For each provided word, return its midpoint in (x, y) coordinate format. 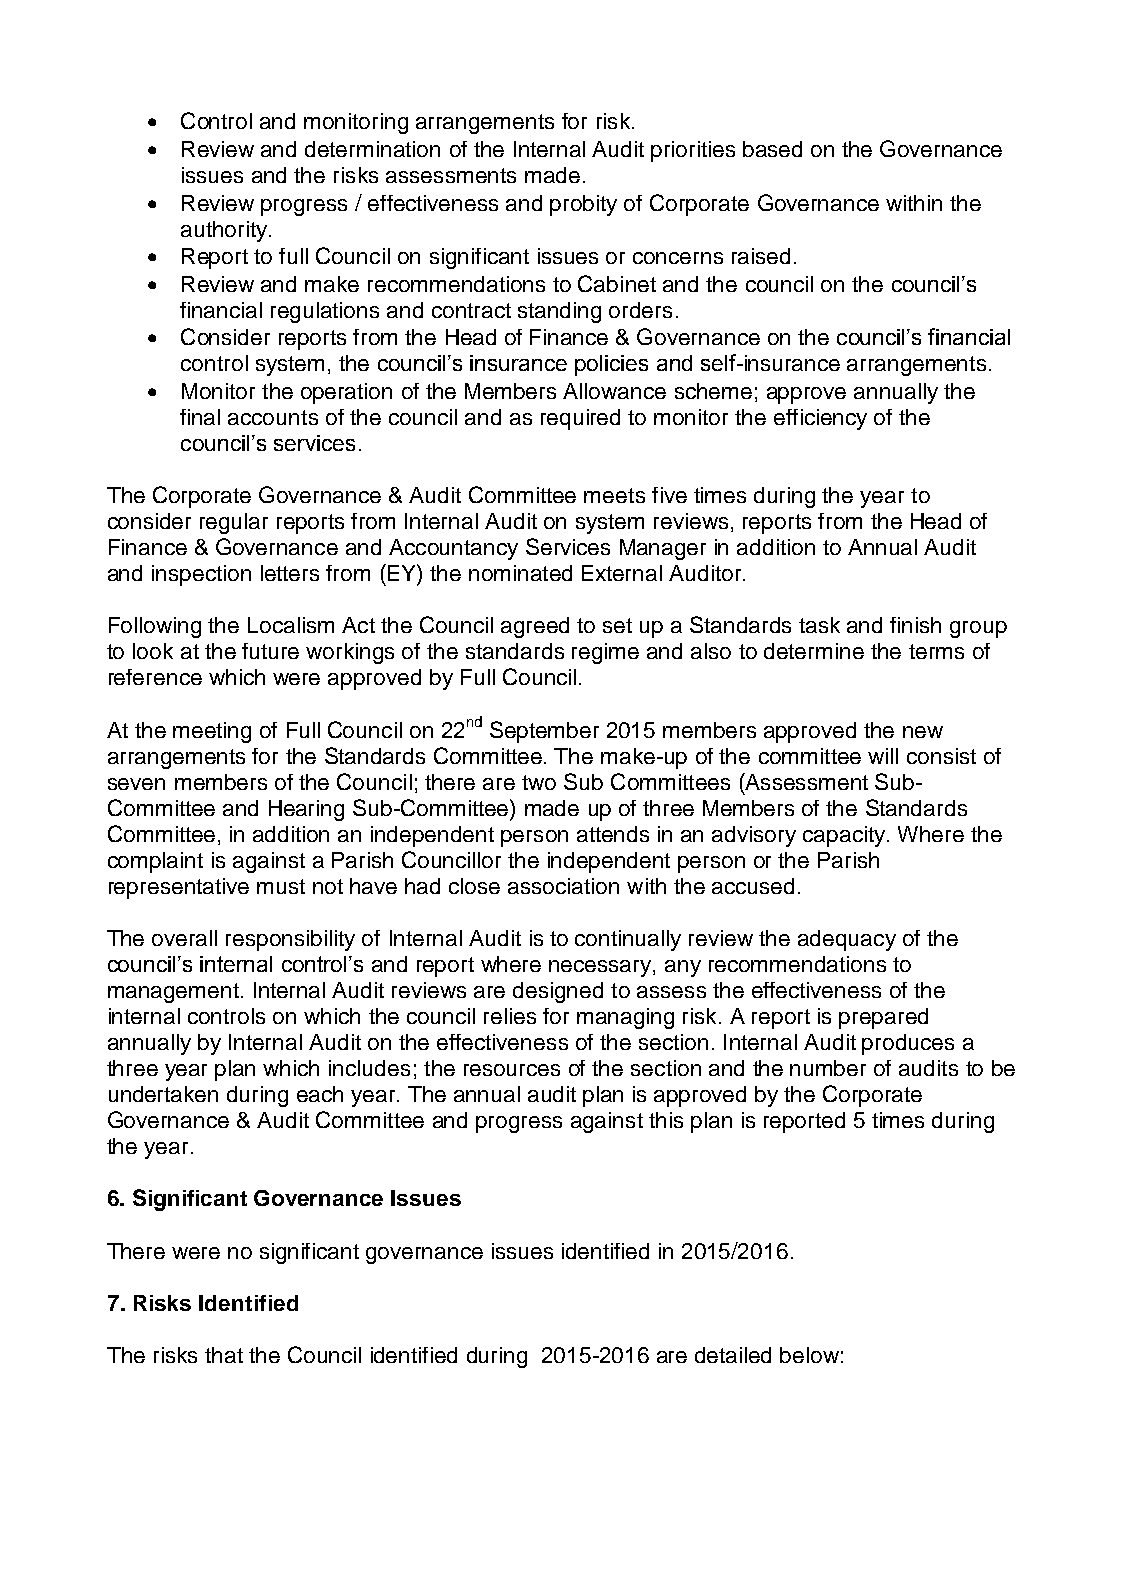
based (772, 149)
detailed (733, 1355)
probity (583, 205)
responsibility (290, 940)
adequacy (847, 940)
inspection (201, 575)
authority (224, 231)
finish (915, 625)
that (224, 1355)
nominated (520, 573)
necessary (601, 968)
